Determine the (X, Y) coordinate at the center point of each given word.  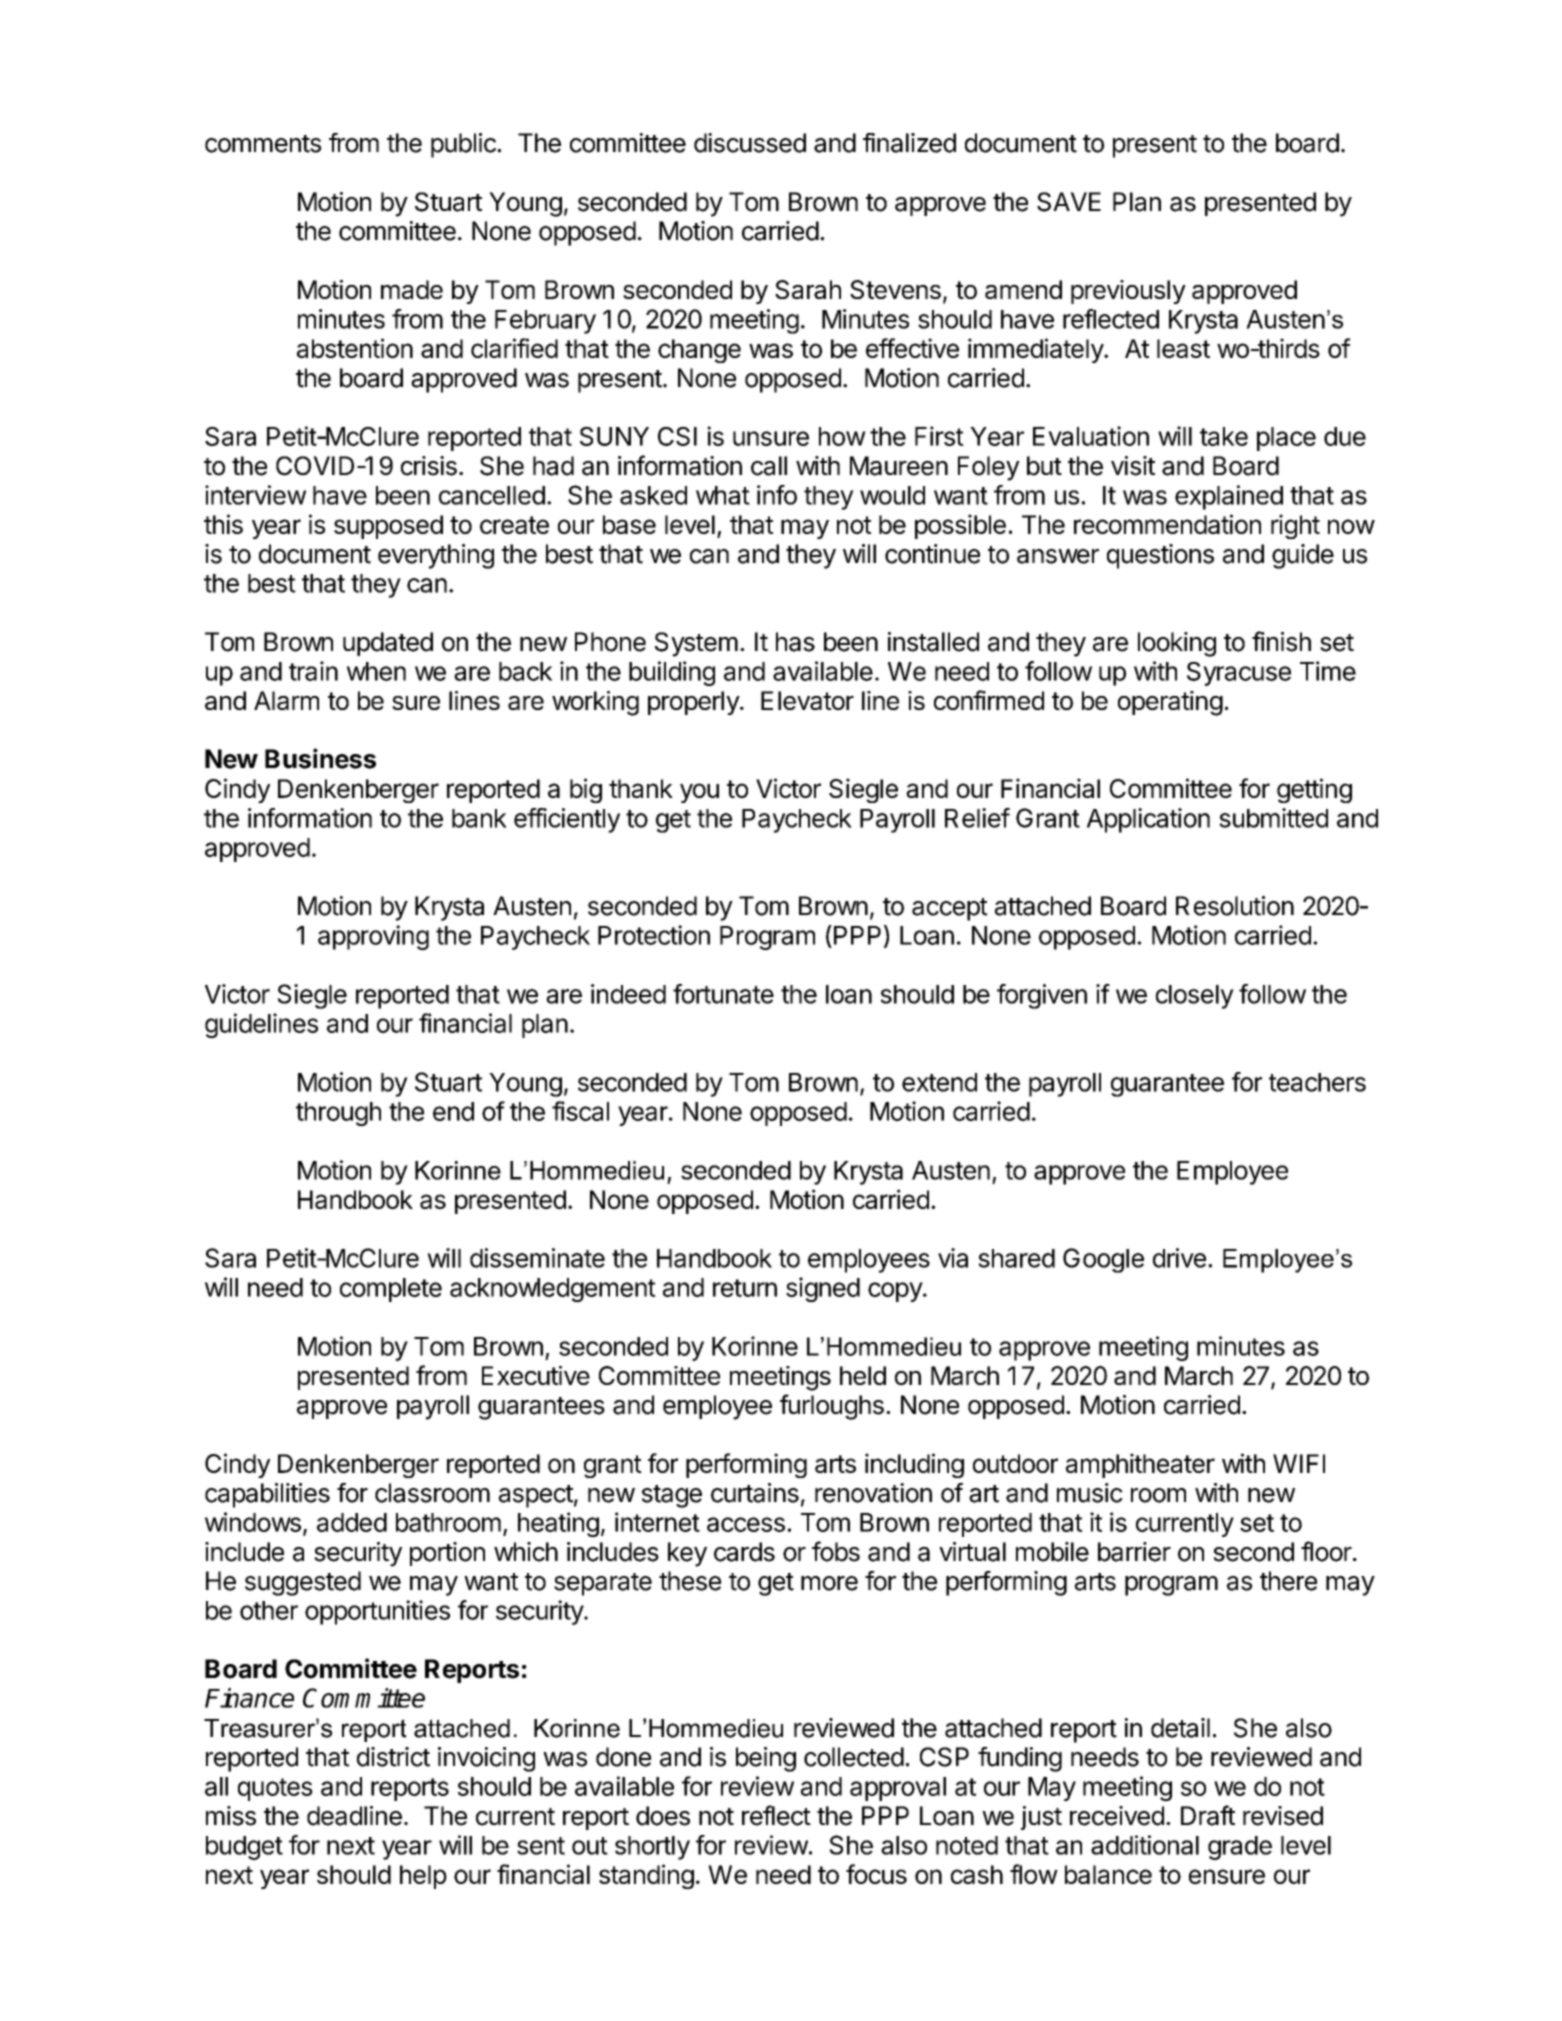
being (766, 1759)
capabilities (267, 1495)
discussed (750, 143)
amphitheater (1140, 1465)
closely (1195, 997)
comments (263, 144)
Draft (1208, 1815)
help (423, 1877)
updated (388, 644)
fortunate (723, 994)
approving (373, 937)
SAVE (1069, 202)
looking (1177, 644)
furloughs (832, 1407)
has (795, 642)
